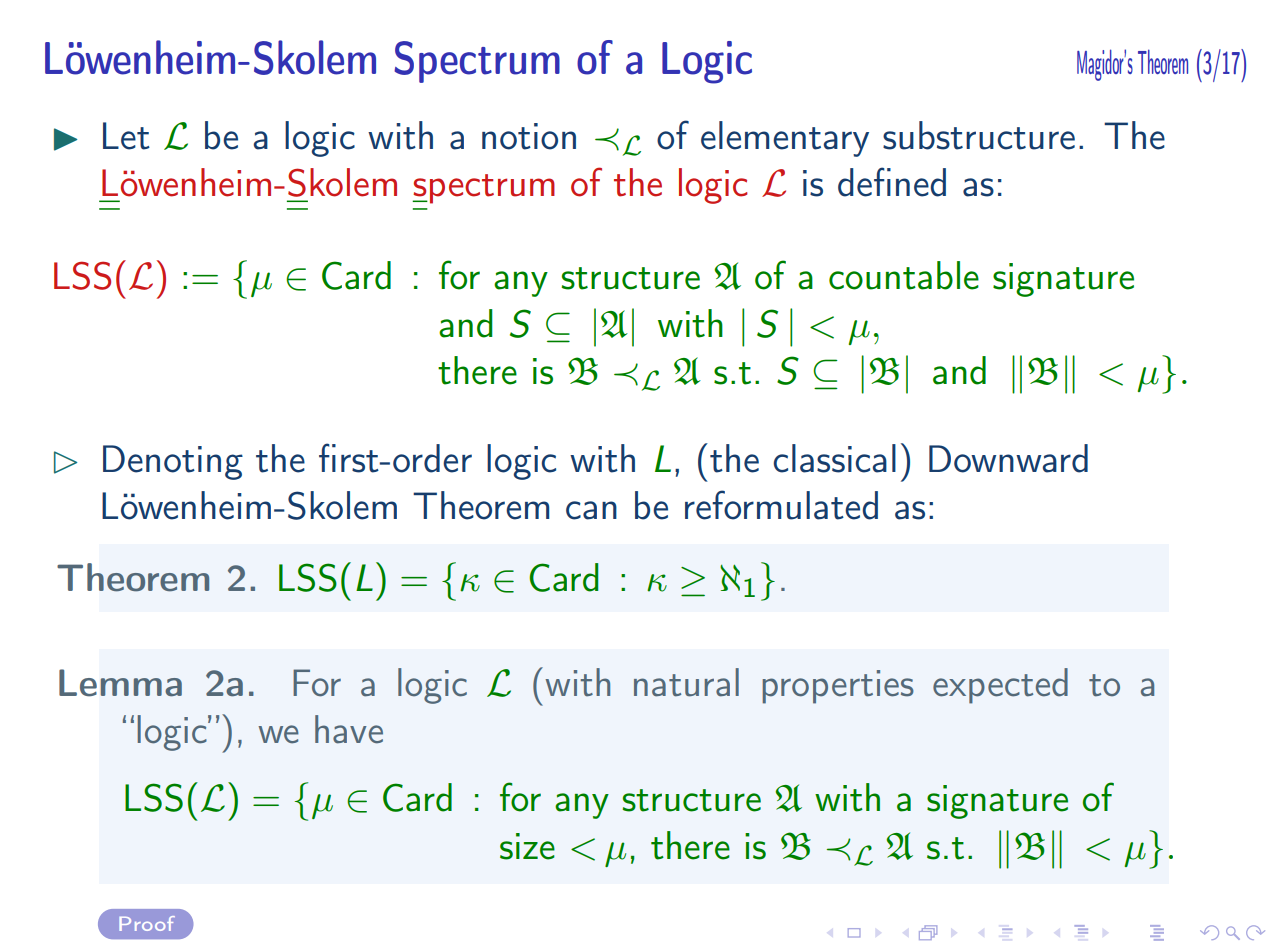 The image size is (1270, 952). Describe the element at coordinates (147, 923) in the page. I see `Proof` at that location.
